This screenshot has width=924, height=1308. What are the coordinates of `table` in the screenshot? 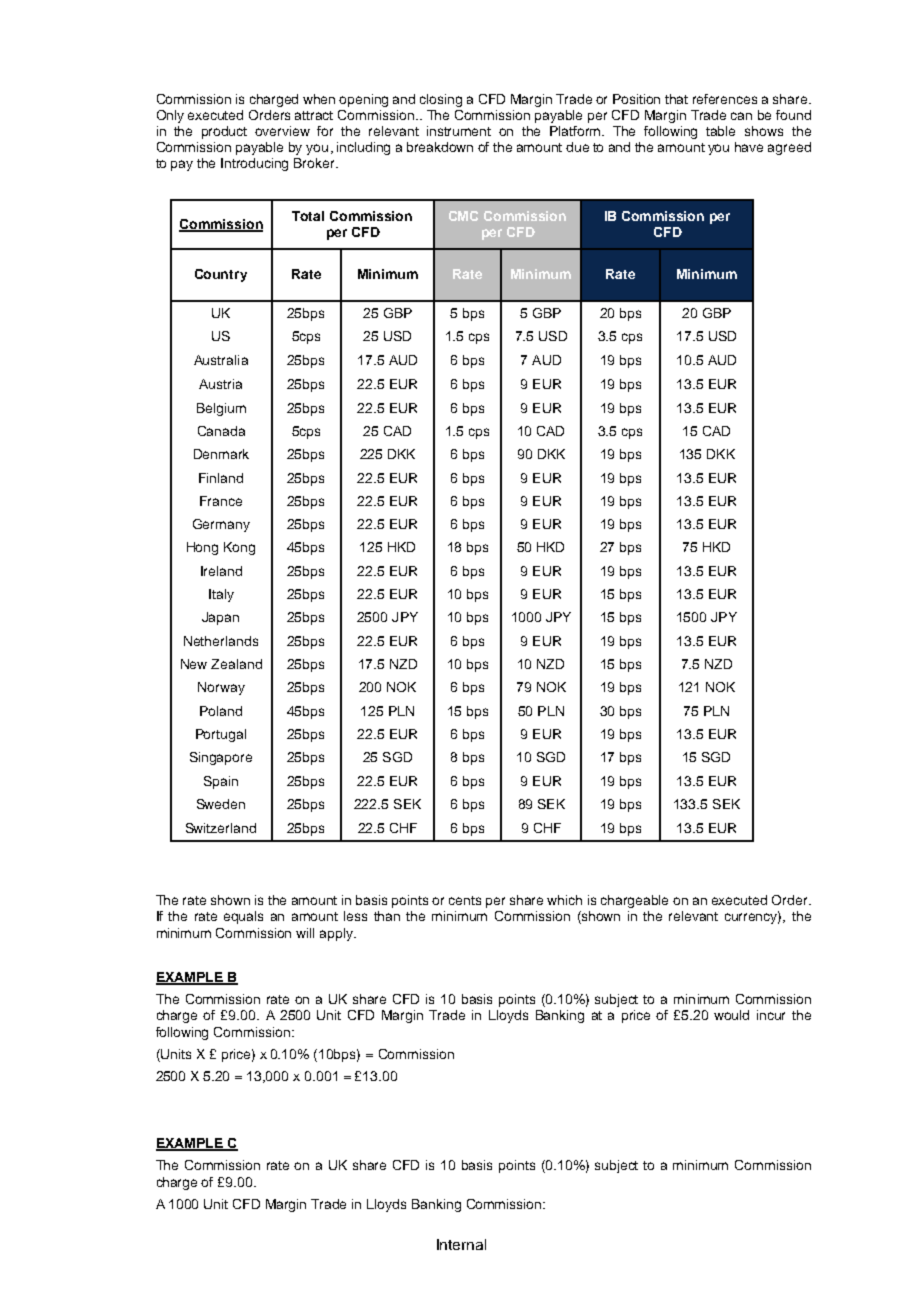 It's located at (720, 131).
